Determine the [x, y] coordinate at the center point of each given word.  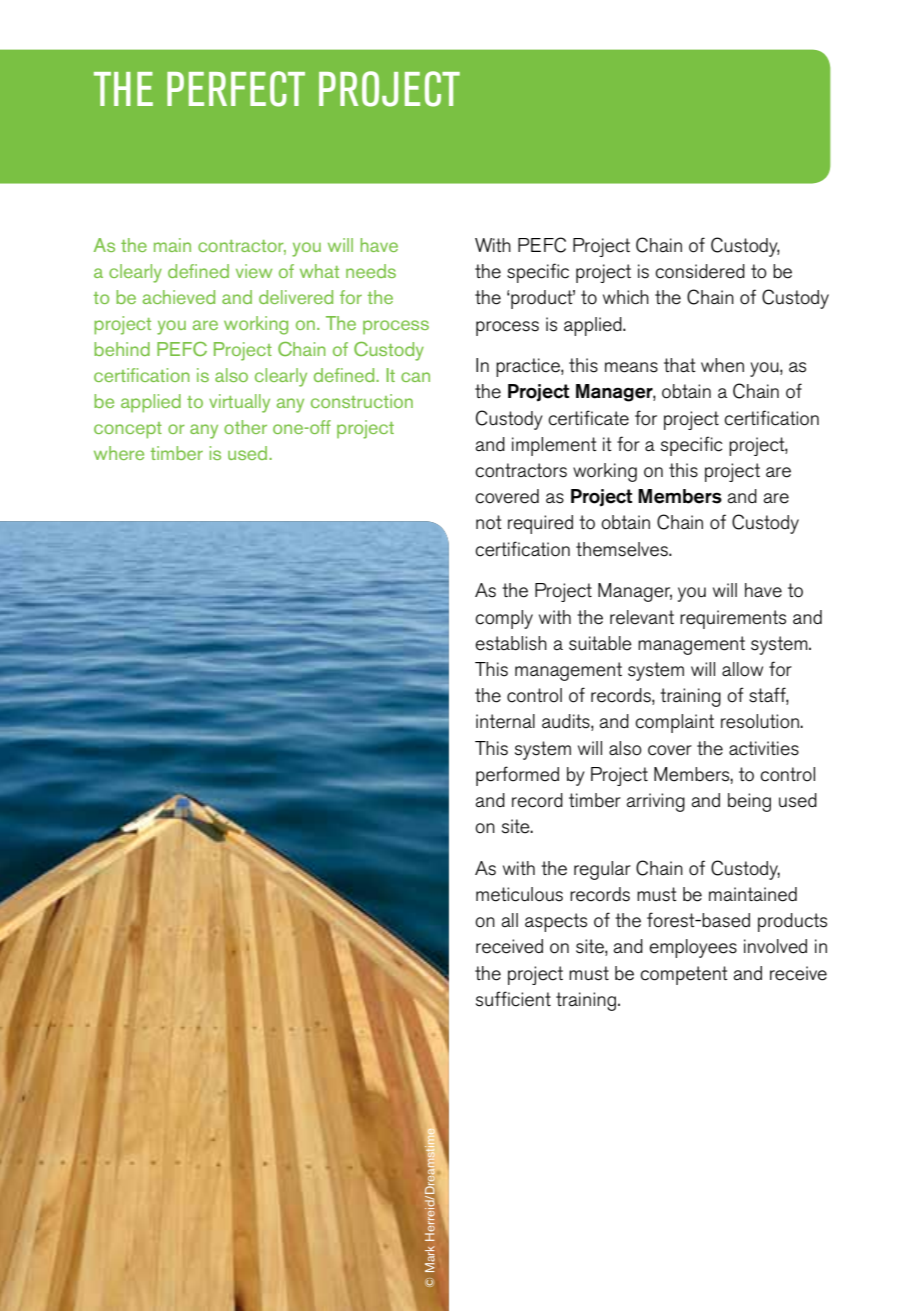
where [119, 453]
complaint [674, 723]
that [680, 365]
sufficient [513, 999]
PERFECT [236, 89]
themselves [623, 549]
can [415, 377]
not [489, 522]
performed [517, 776]
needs [371, 271]
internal [505, 721]
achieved [178, 297]
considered [700, 271]
